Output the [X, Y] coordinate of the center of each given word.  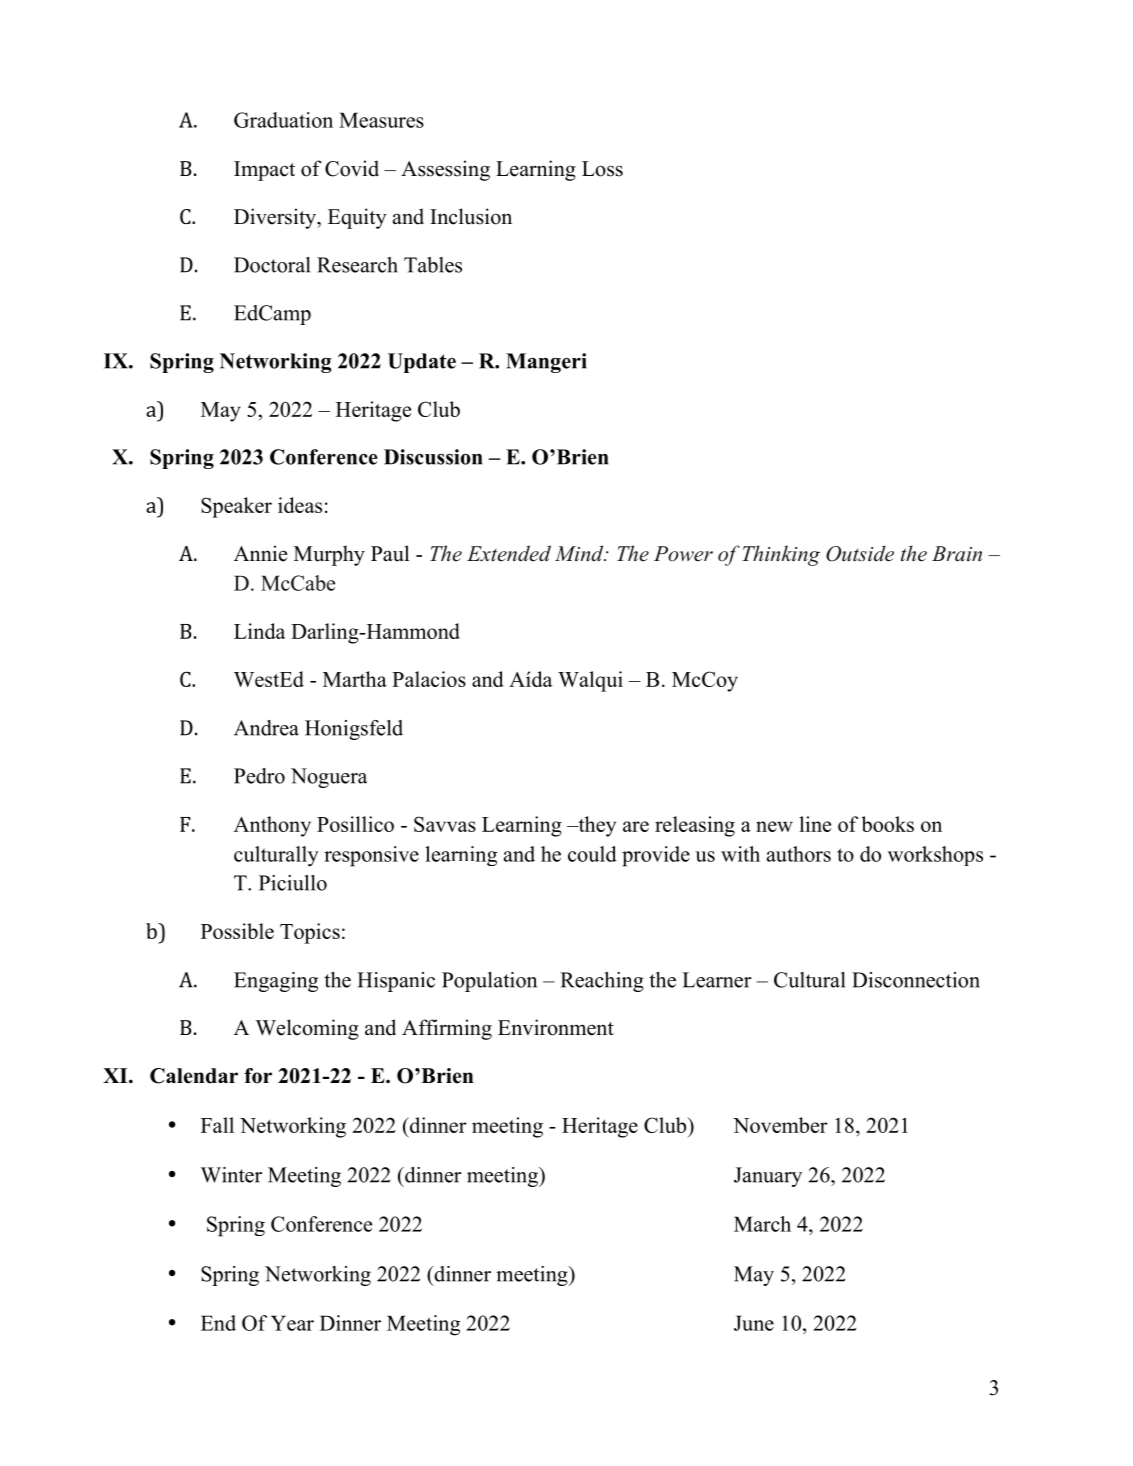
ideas [300, 505]
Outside [860, 553]
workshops [935, 856]
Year [292, 1323]
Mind [580, 553]
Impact [264, 171]
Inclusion [471, 216]
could [592, 854]
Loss [602, 169]
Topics [310, 933]
